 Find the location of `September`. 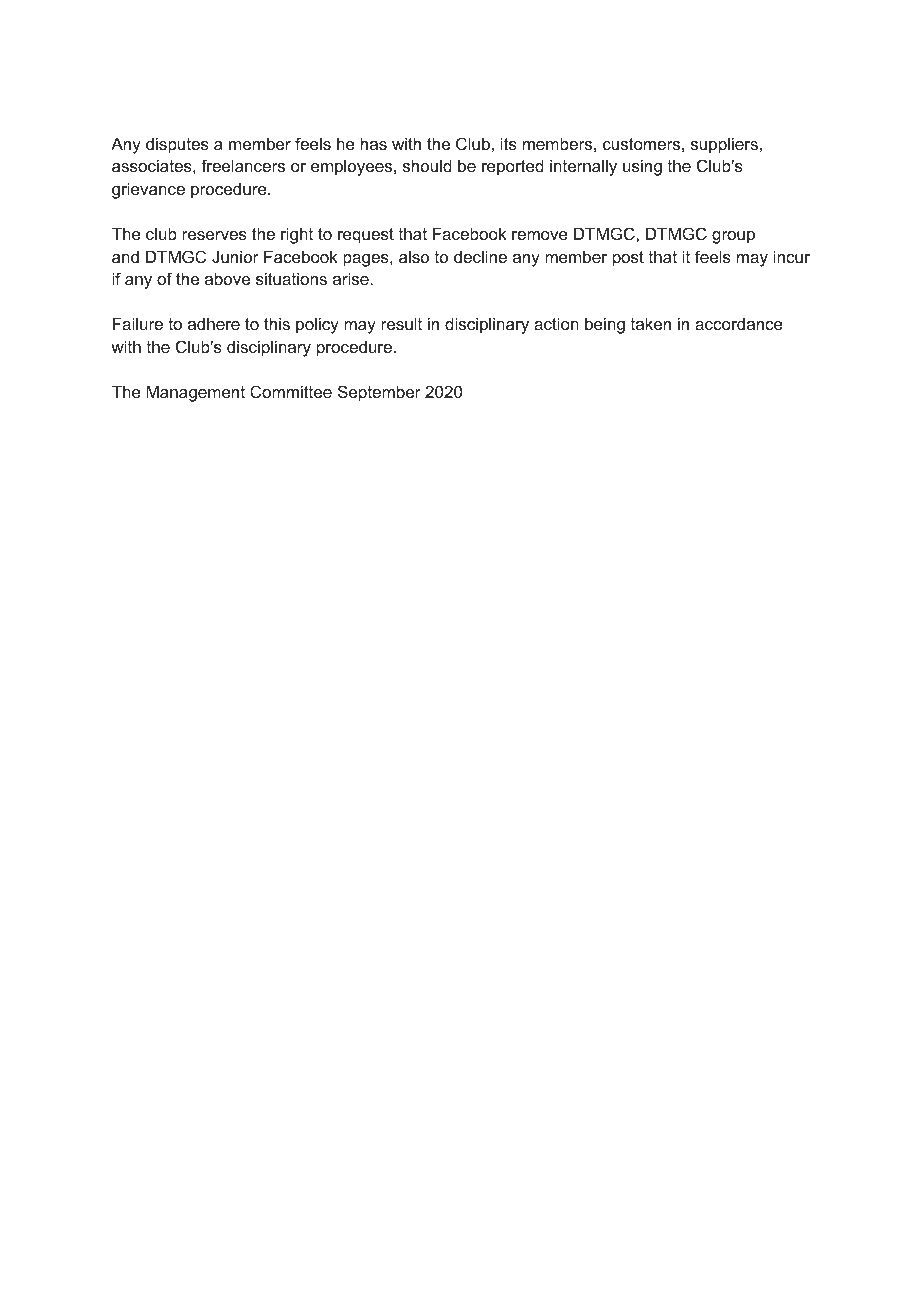

September is located at coordinates (379, 393).
